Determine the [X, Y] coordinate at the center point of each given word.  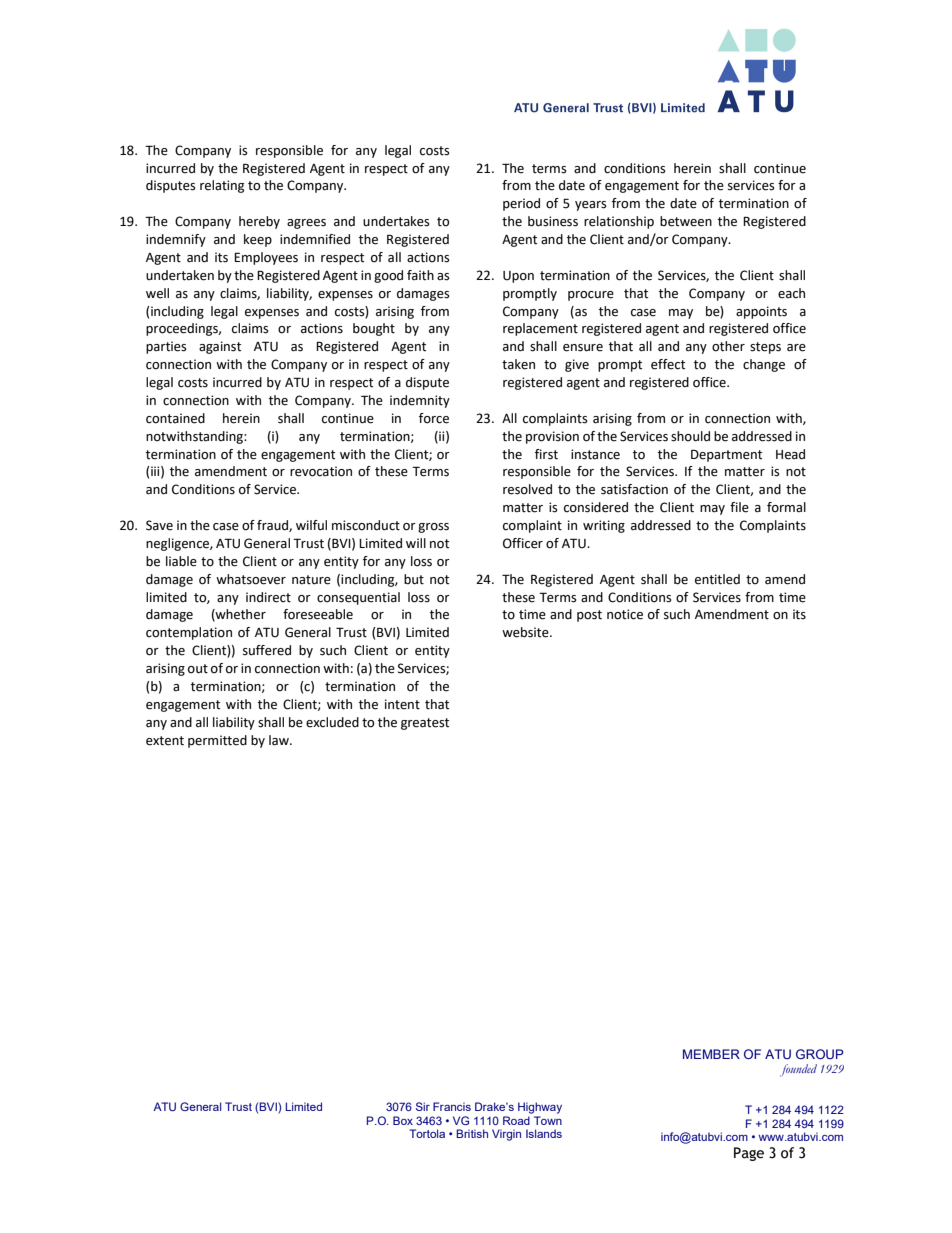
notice [625, 614]
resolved [527, 489]
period [521, 204]
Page [749, 1154]
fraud [273, 526]
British [472, 1133]
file [739, 507]
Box [403, 1120]
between [686, 221]
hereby [259, 222]
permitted [217, 741]
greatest [425, 724]
